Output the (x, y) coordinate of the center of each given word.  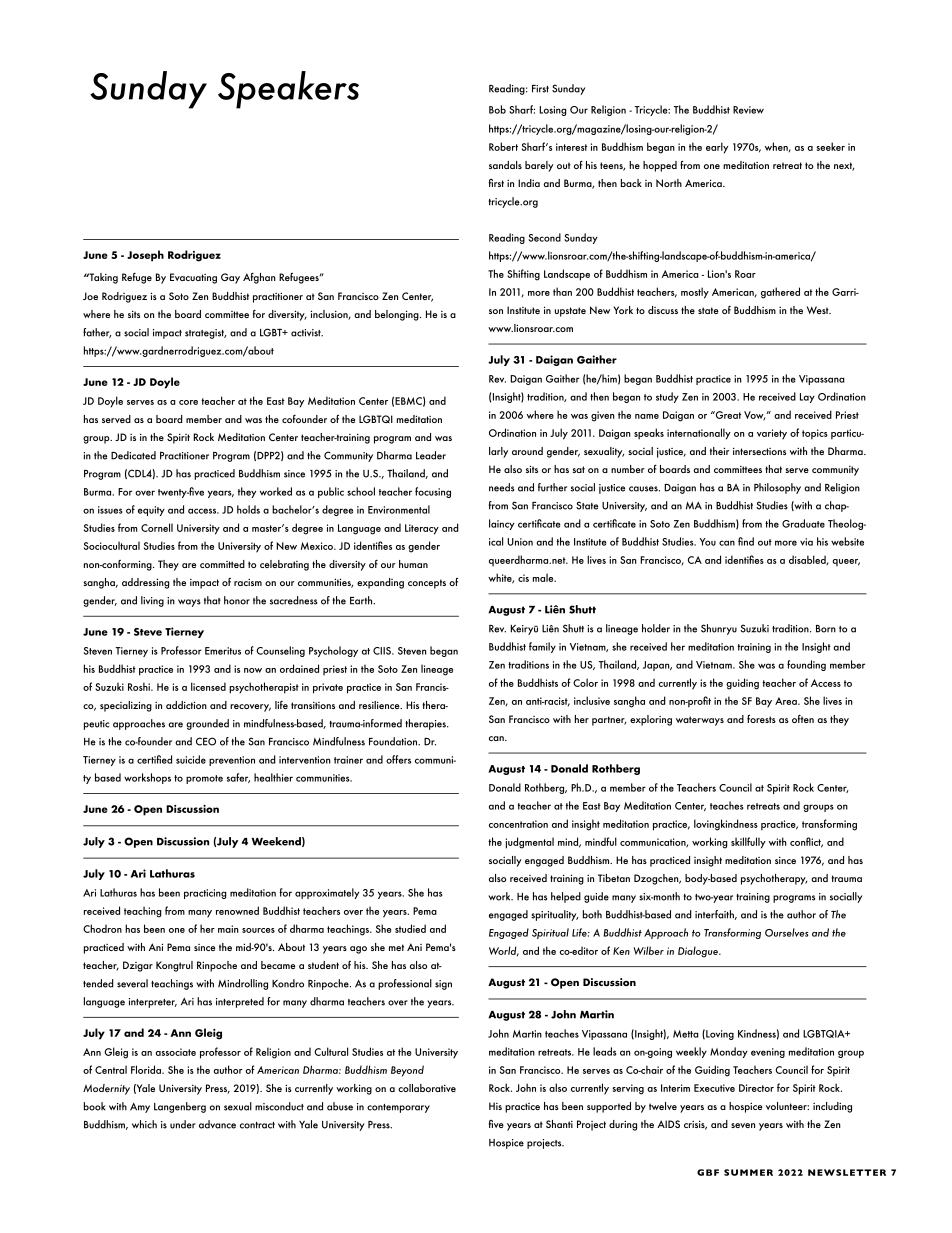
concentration (518, 824)
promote (204, 779)
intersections (759, 451)
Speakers (288, 90)
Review (748, 110)
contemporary (398, 1108)
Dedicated (133, 455)
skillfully (748, 843)
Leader (431, 455)
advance (217, 1124)
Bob (497, 109)
